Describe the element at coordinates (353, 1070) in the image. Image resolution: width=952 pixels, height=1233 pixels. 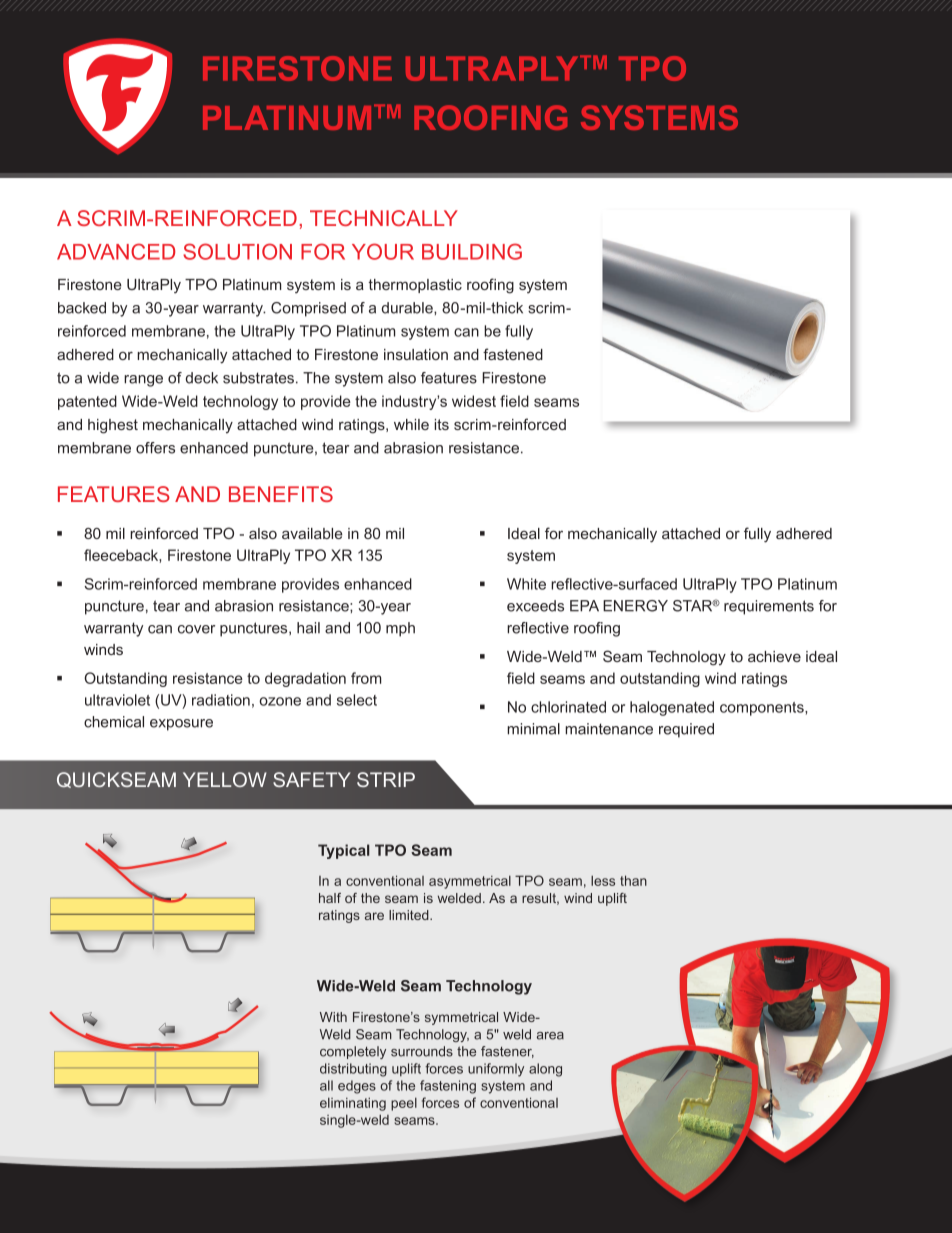
I see `distributing` at that location.
